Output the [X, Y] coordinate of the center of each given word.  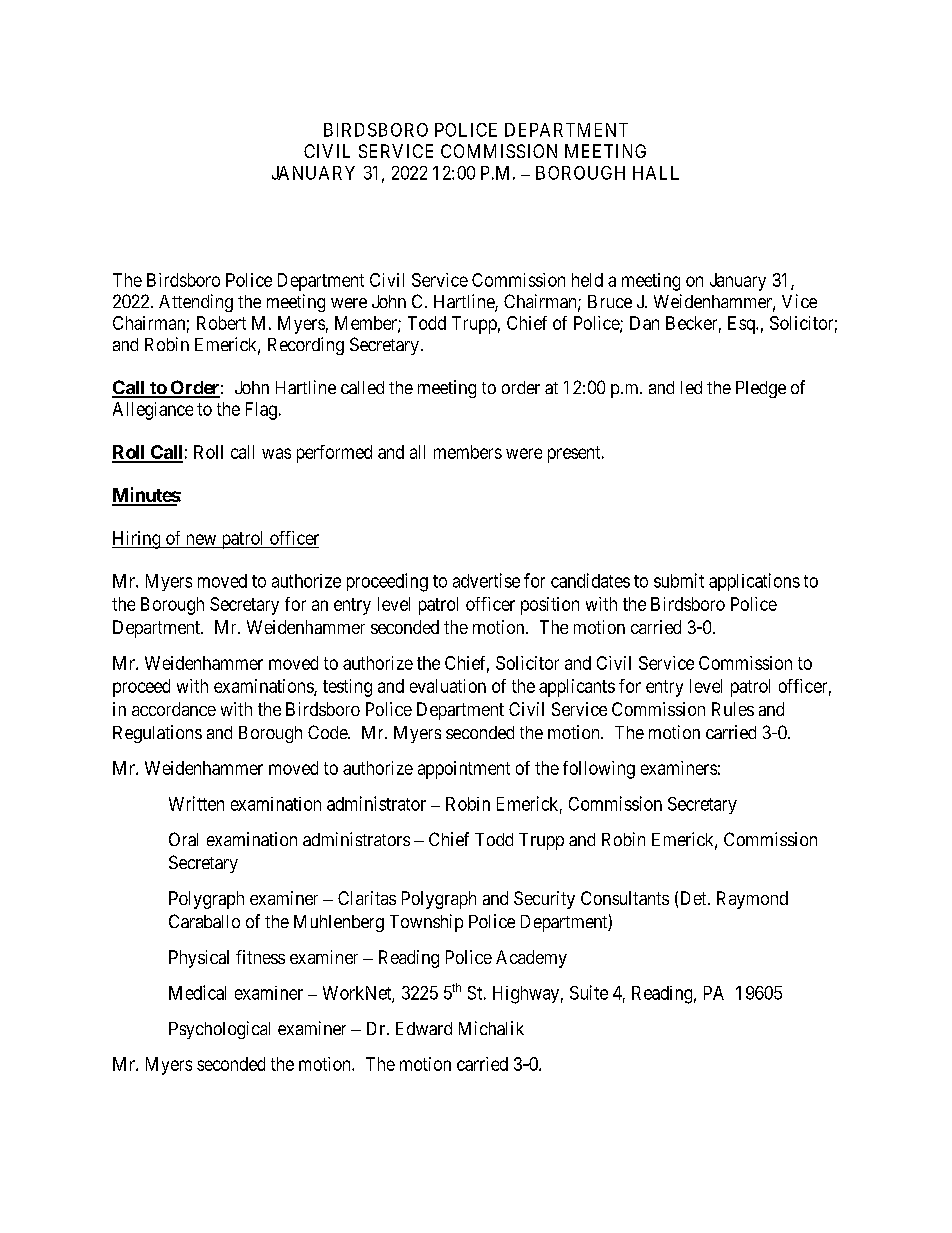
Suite [589, 992]
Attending [196, 303]
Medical [197, 992]
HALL [656, 173]
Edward [424, 1028]
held [587, 280]
